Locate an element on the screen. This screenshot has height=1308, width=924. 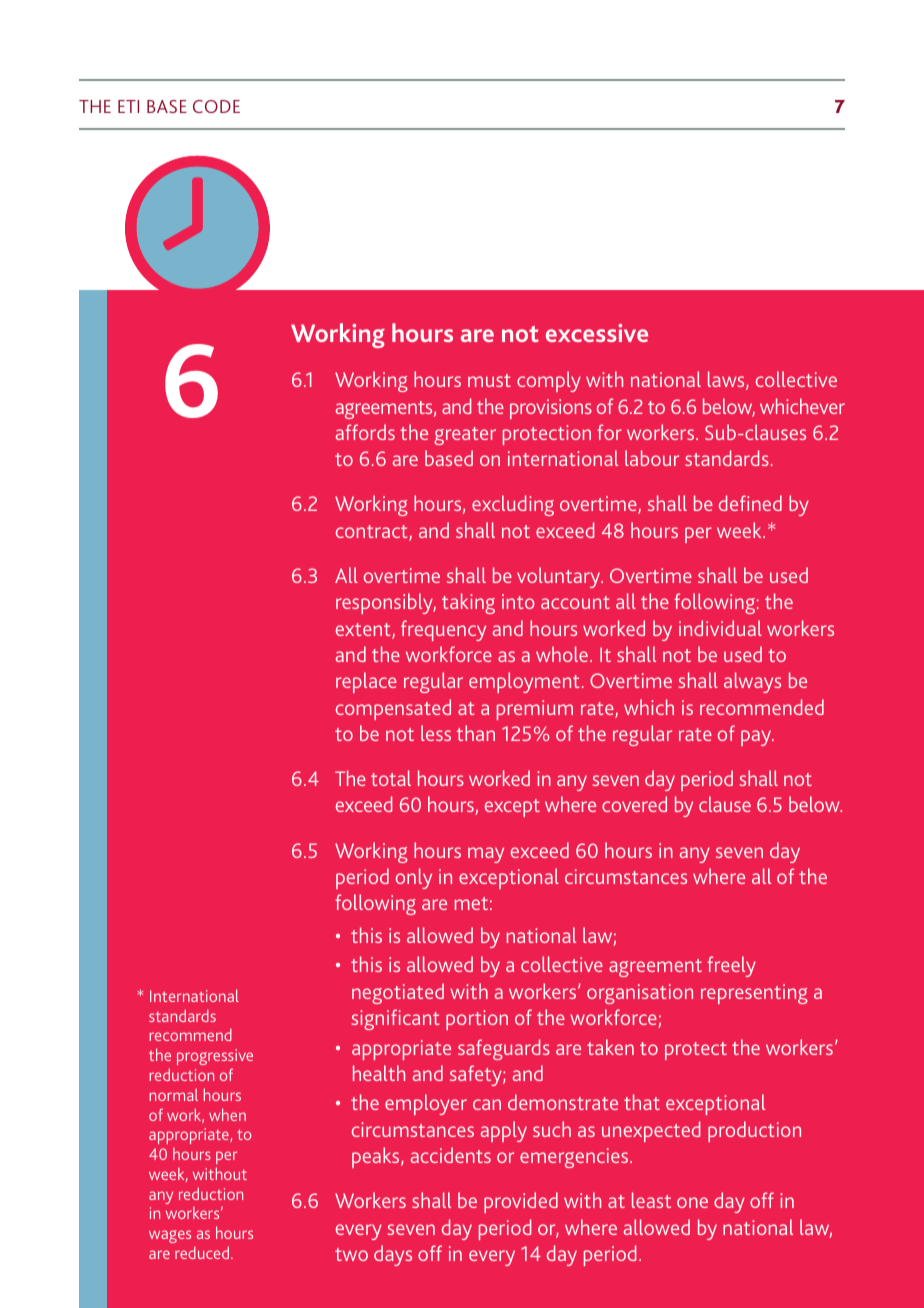
progressive is located at coordinates (215, 1057).
